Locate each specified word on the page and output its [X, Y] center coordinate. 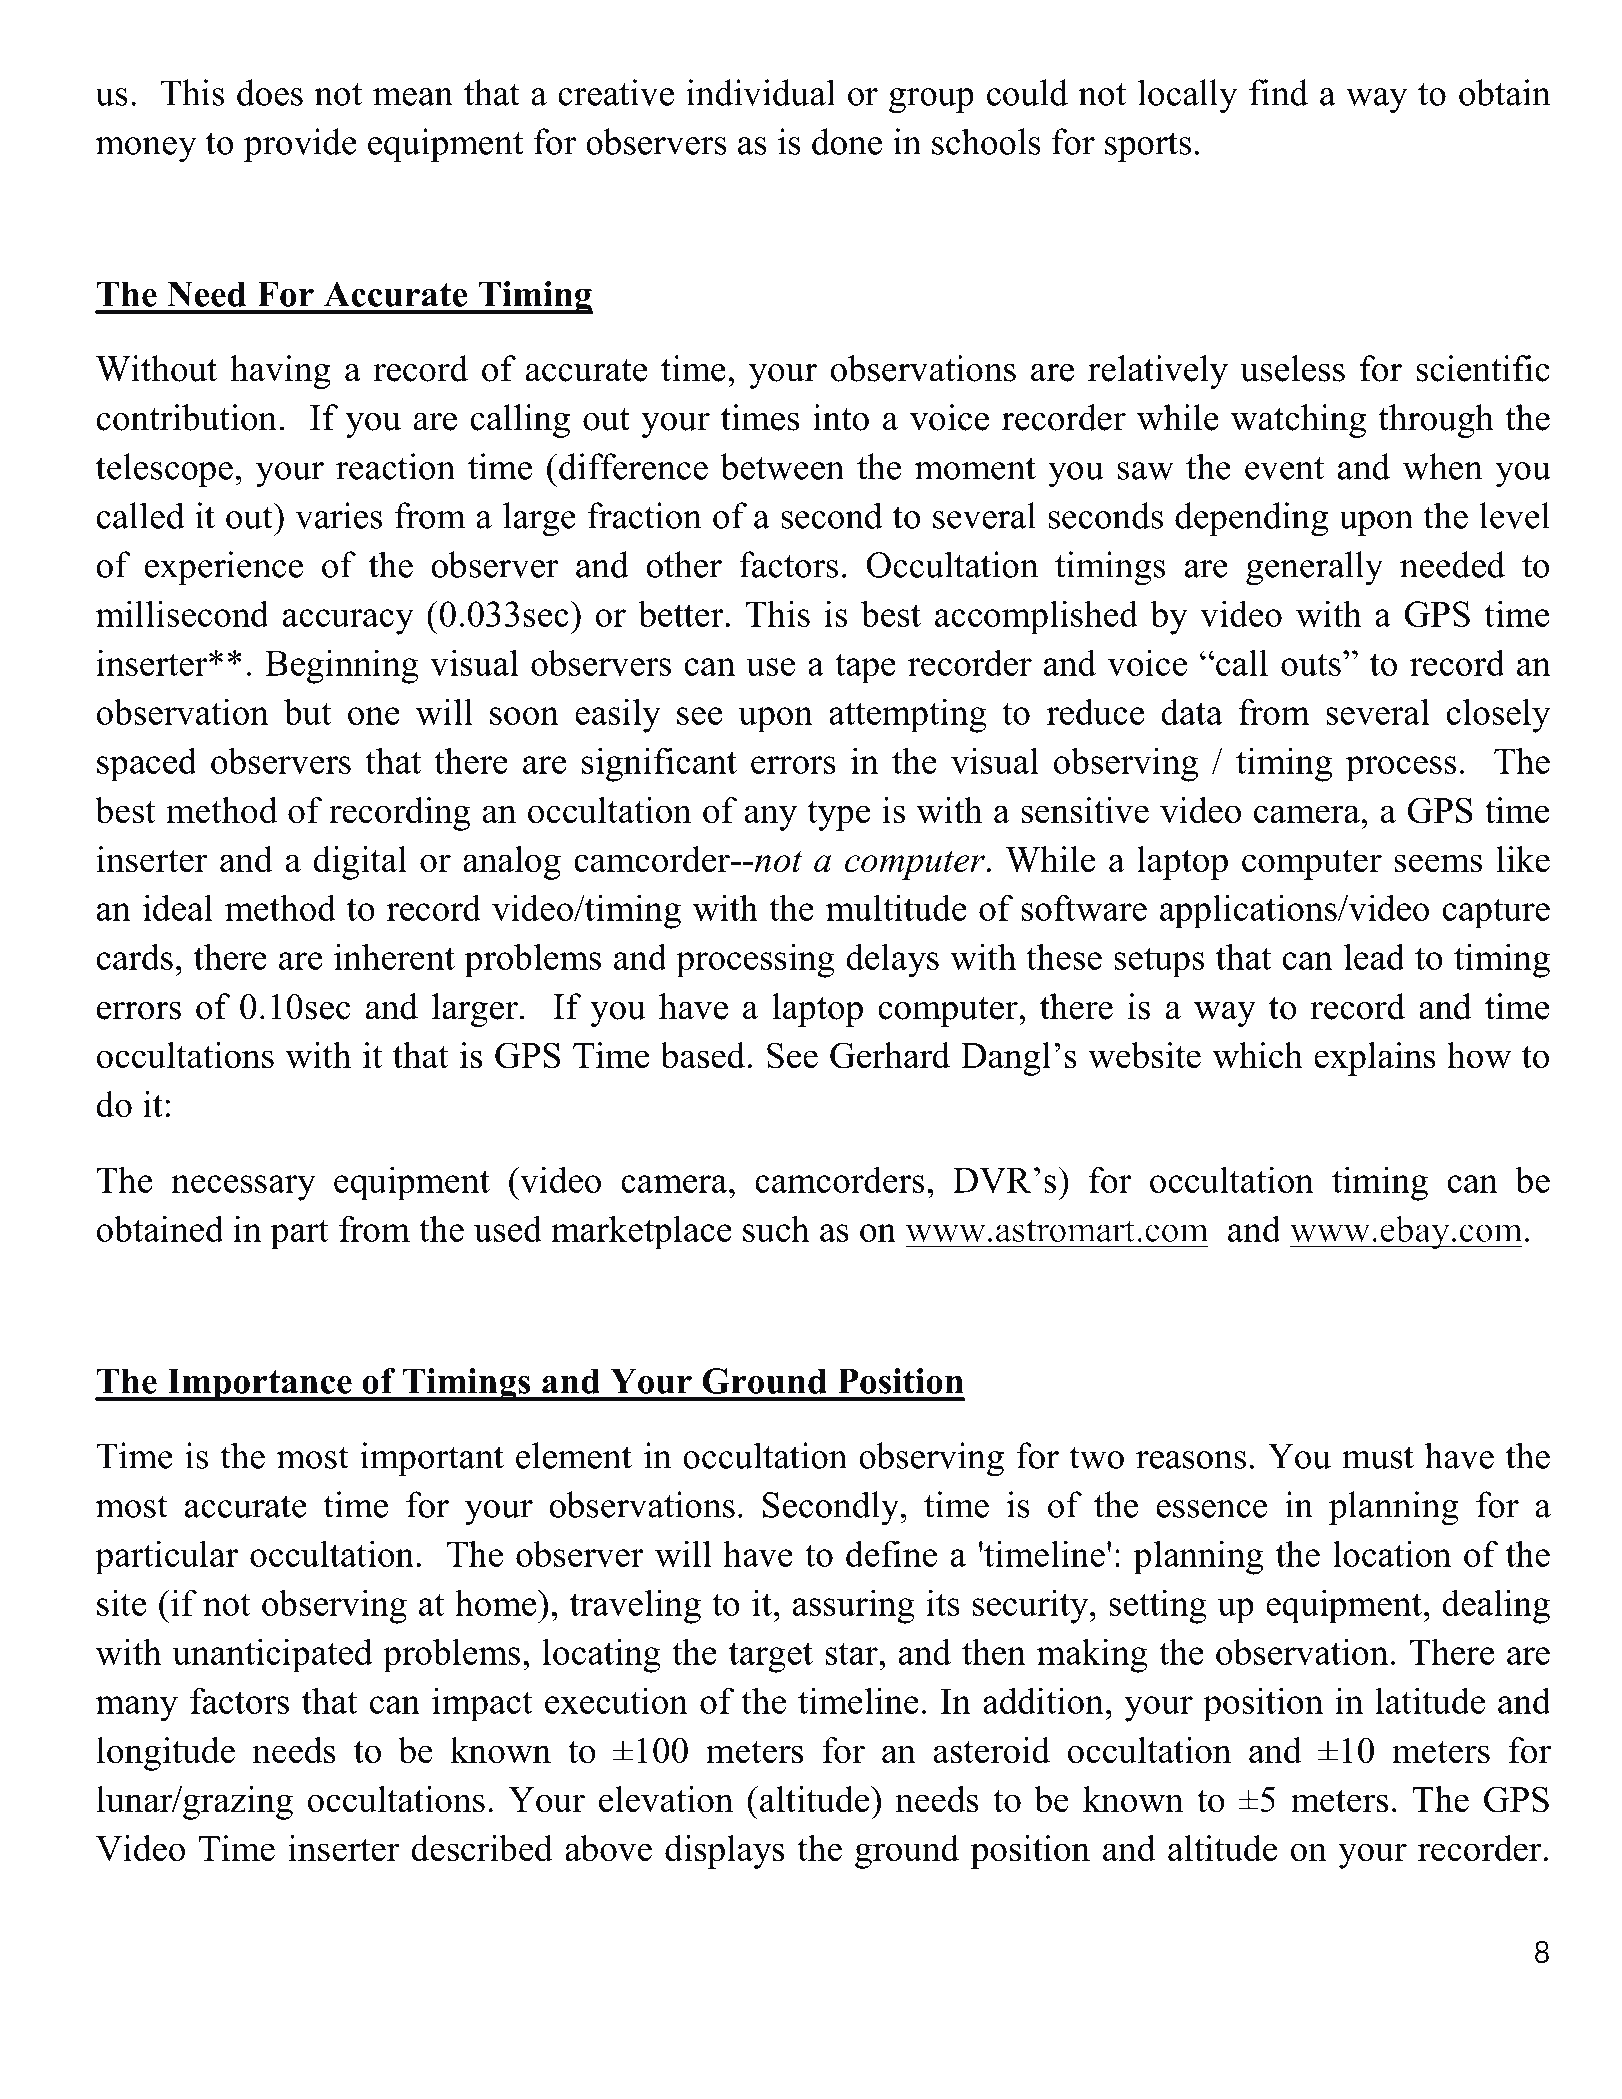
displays [724, 1852]
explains [1375, 1059]
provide [300, 145]
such [776, 1228]
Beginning [342, 666]
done [847, 141]
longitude [166, 1754]
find [1278, 92]
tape [865, 668]
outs [1311, 664]
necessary [243, 1188]
